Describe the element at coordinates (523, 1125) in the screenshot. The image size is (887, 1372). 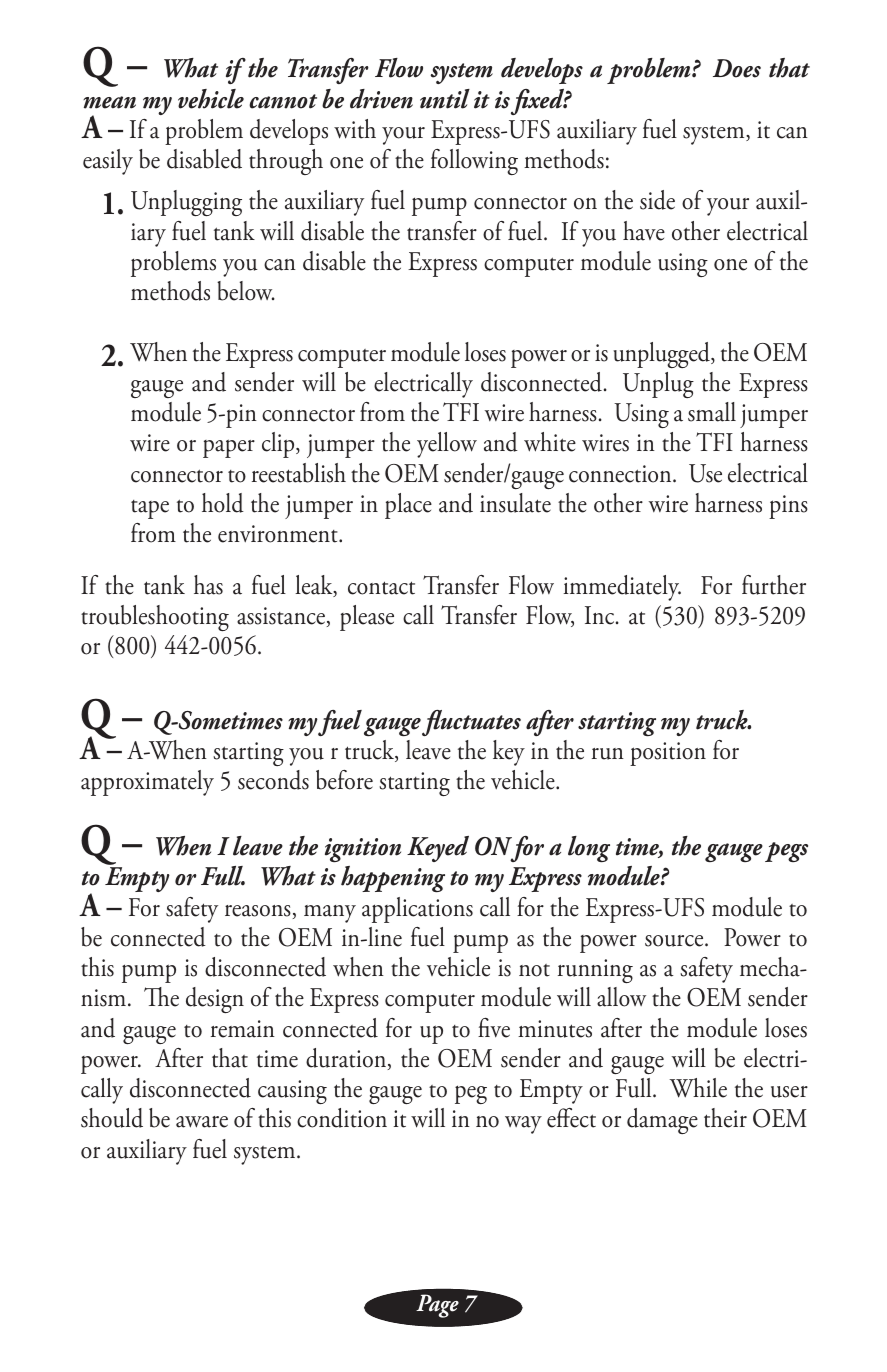
I see `way` at that location.
